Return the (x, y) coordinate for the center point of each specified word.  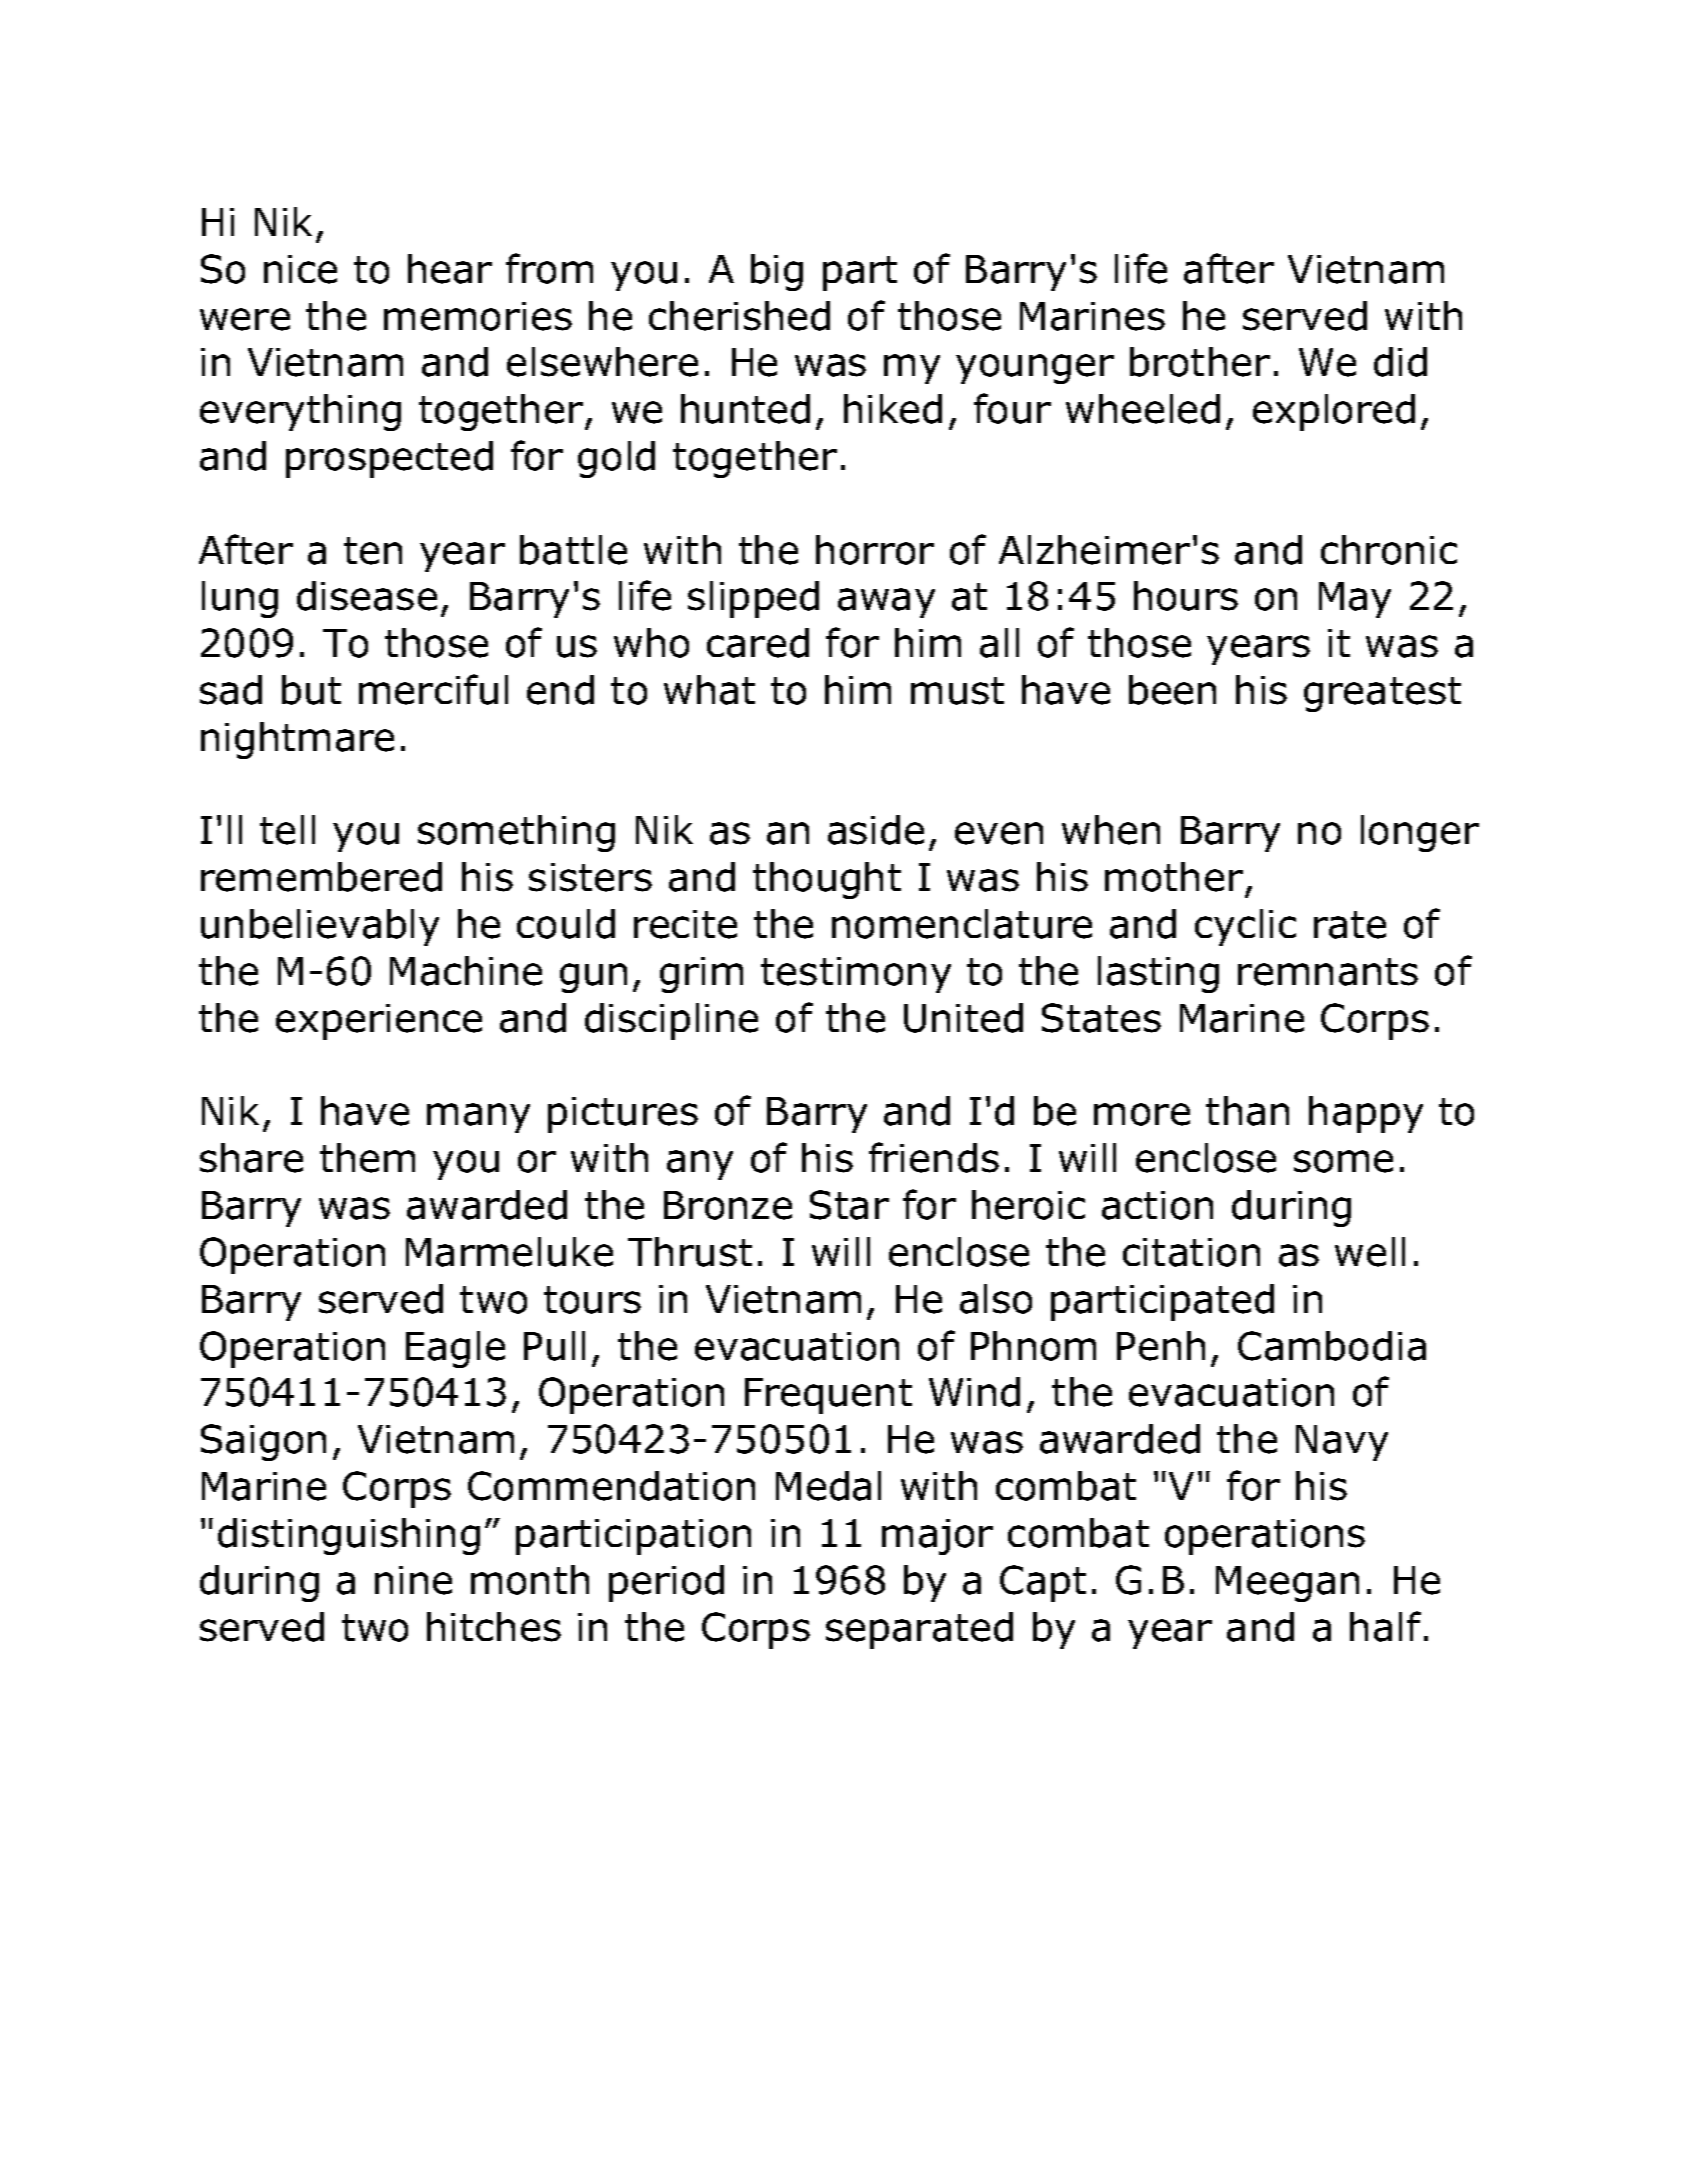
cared (758, 643)
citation (1191, 1252)
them (367, 1158)
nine (413, 1580)
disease (367, 596)
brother (1200, 362)
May (1355, 600)
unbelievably (320, 927)
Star (849, 1205)
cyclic (1245, 927)
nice (300, 269)
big (777, 272)
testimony (856, 975)
